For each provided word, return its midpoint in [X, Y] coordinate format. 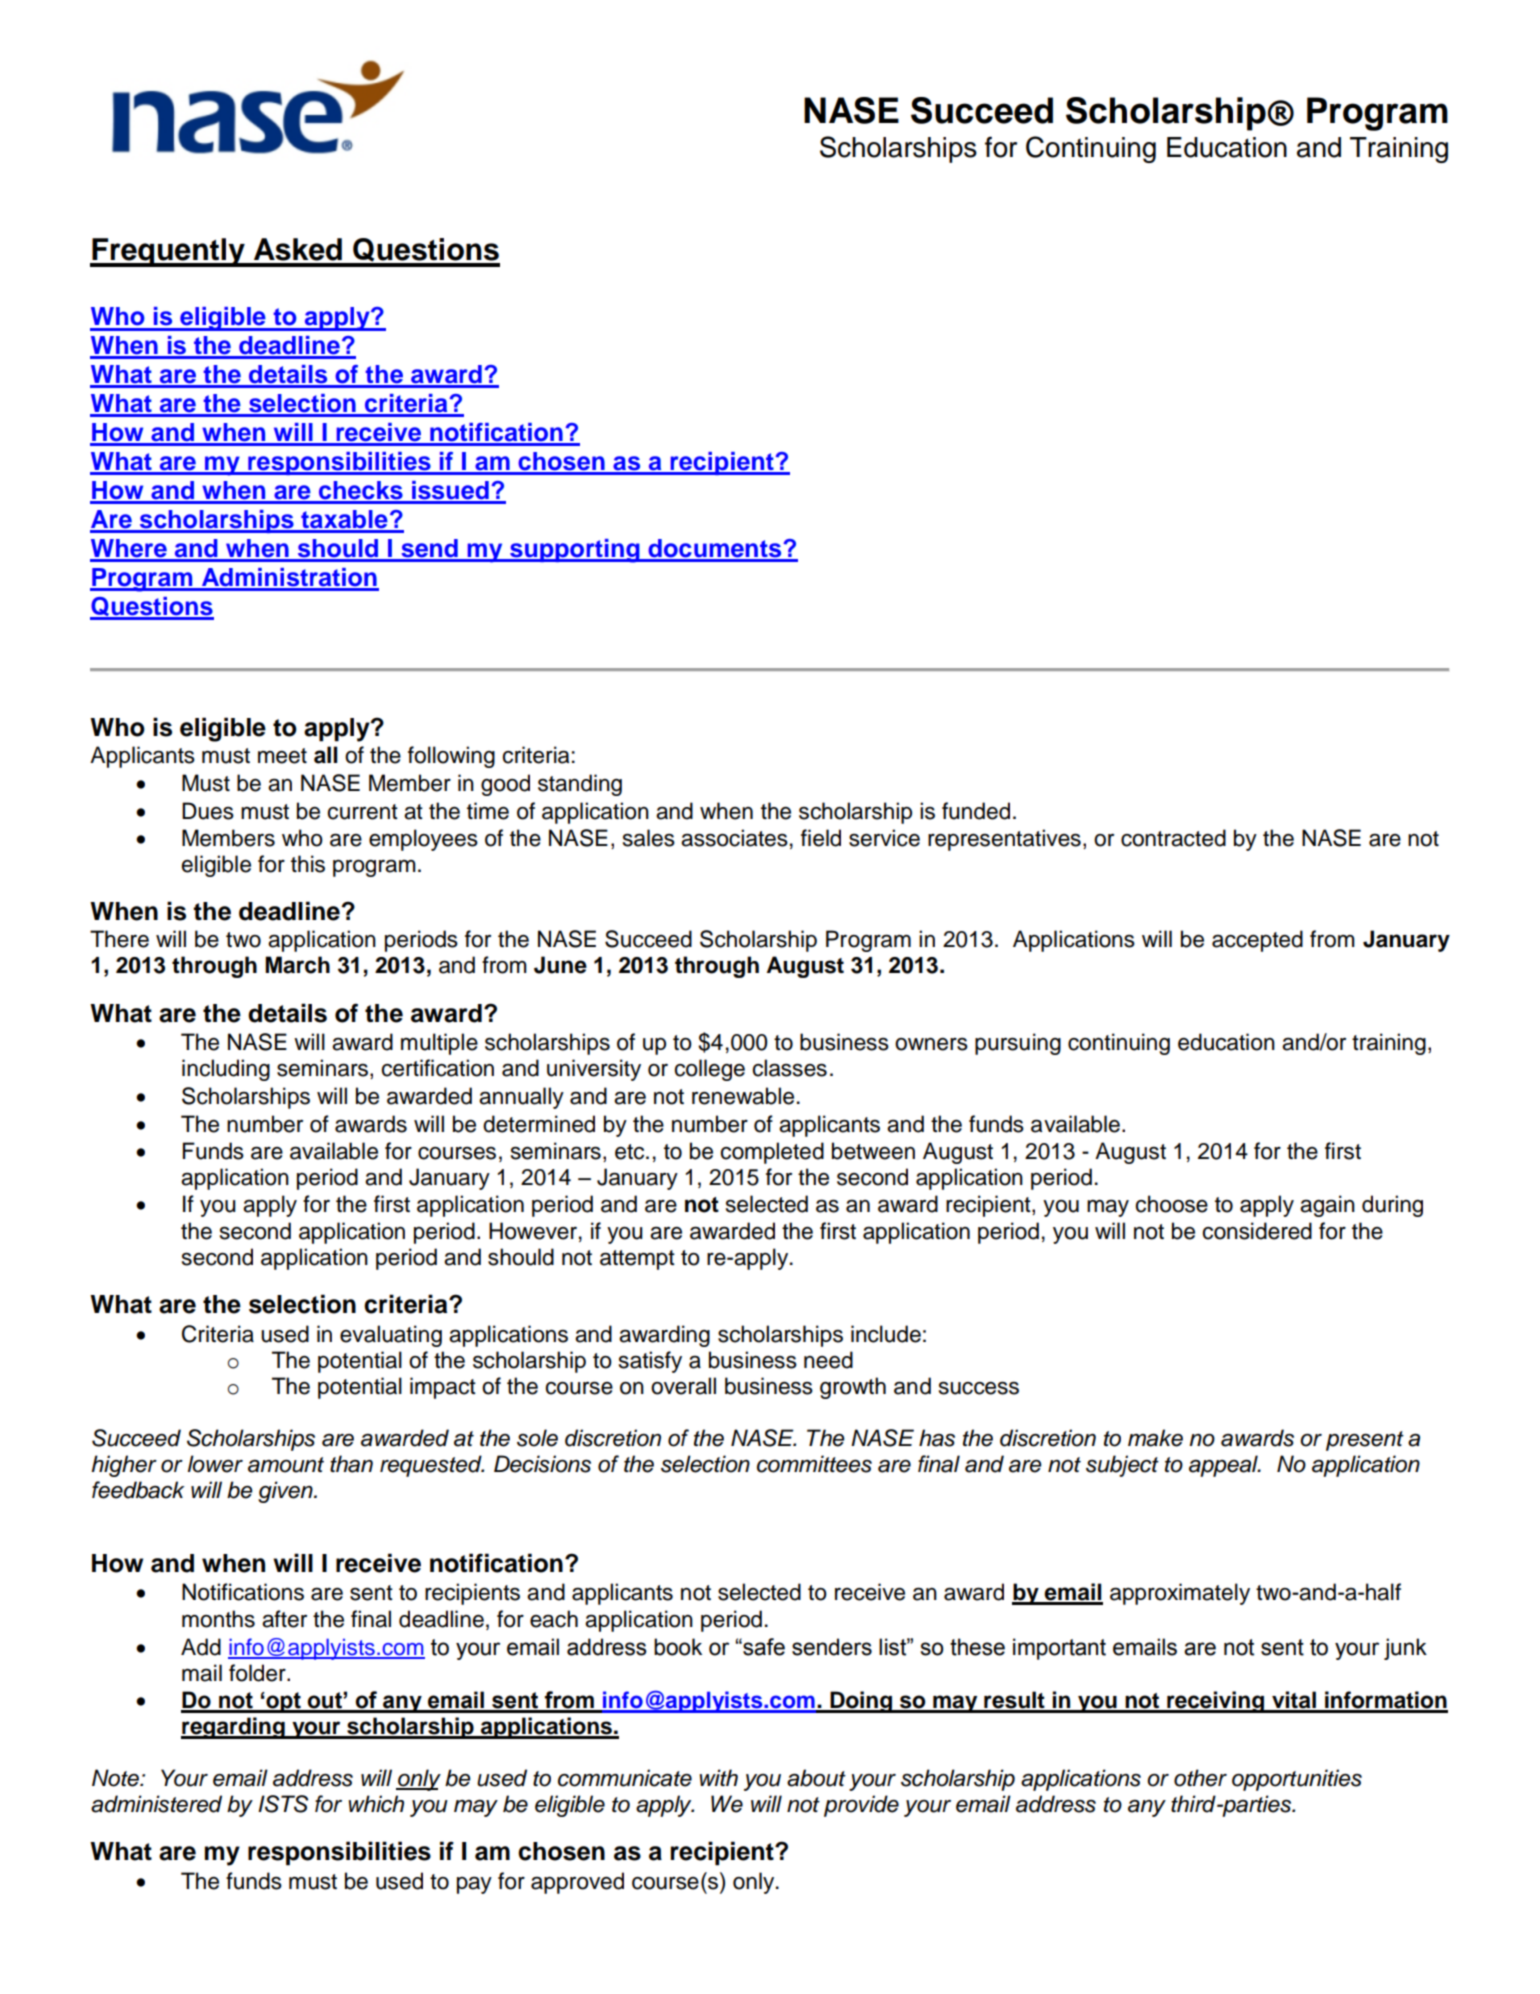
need [828, 1360]
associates [734, 838]
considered [1257, 1231]
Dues [208, 811]
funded [976, 811]
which [376, 1804]
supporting [575, 551]
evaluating [391, 1336]
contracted [1173, 838]
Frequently [168, 252]
